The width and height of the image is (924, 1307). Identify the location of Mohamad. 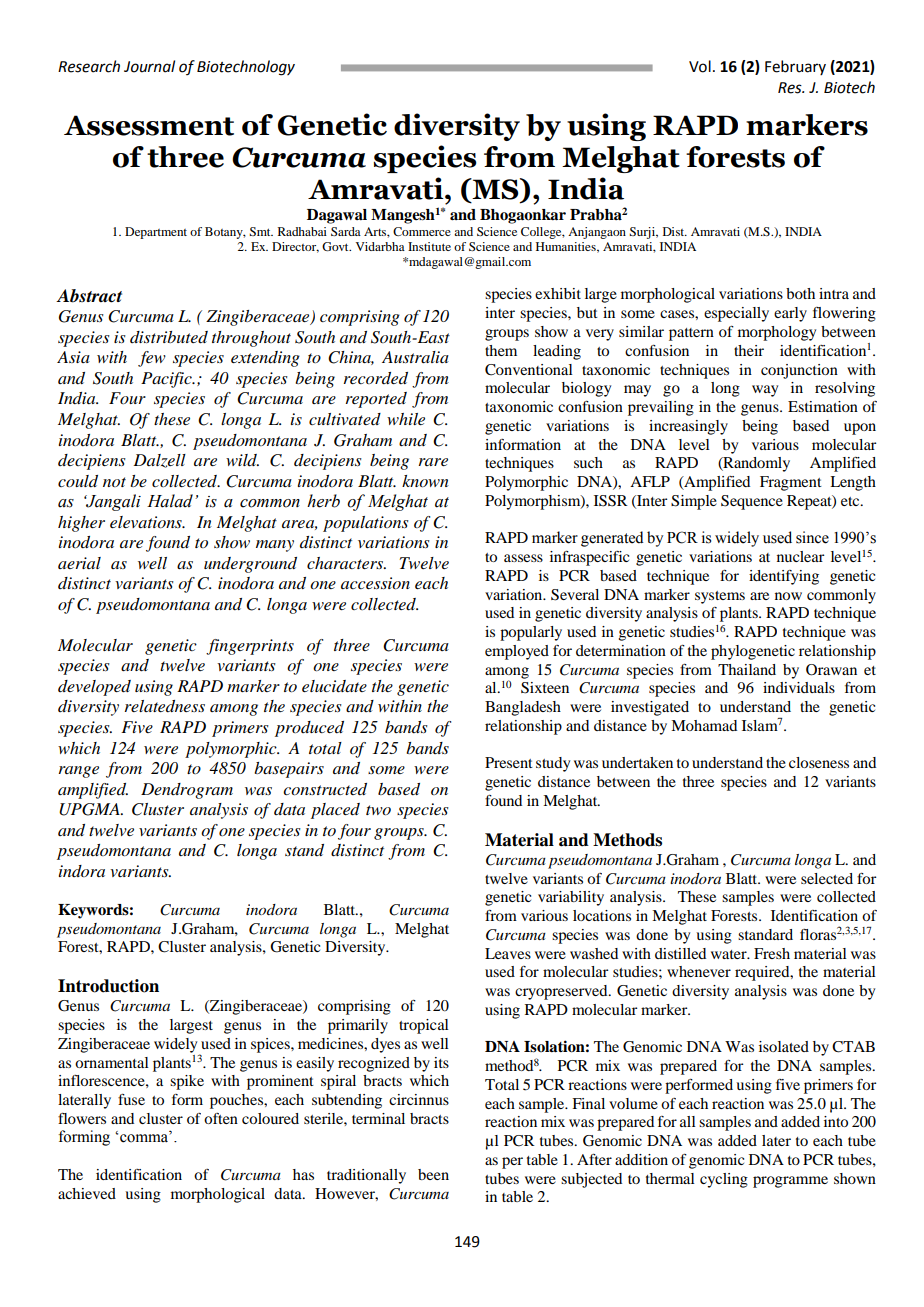
(704, 725).
